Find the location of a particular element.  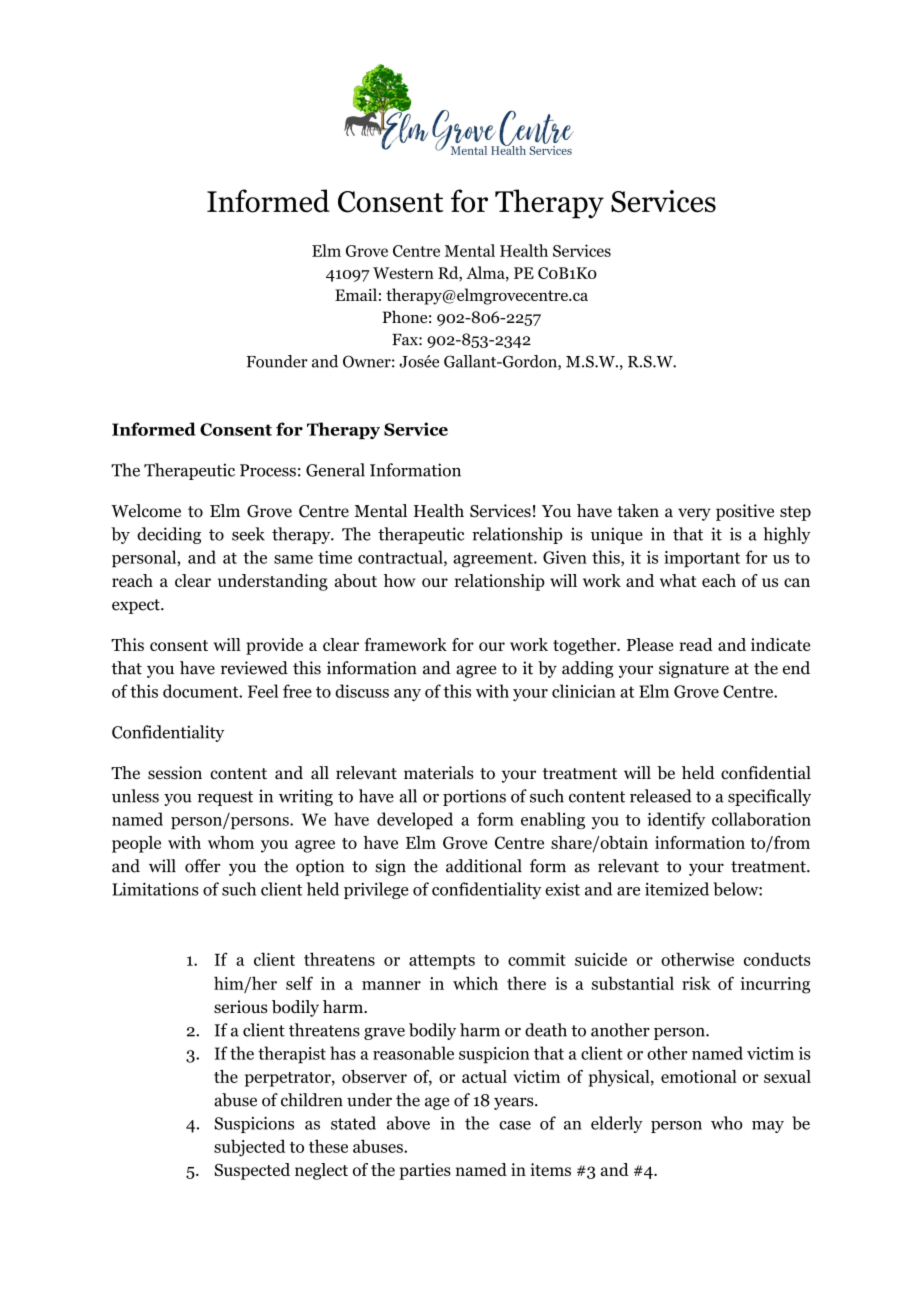

may is located at coordinates (768, 1127).
